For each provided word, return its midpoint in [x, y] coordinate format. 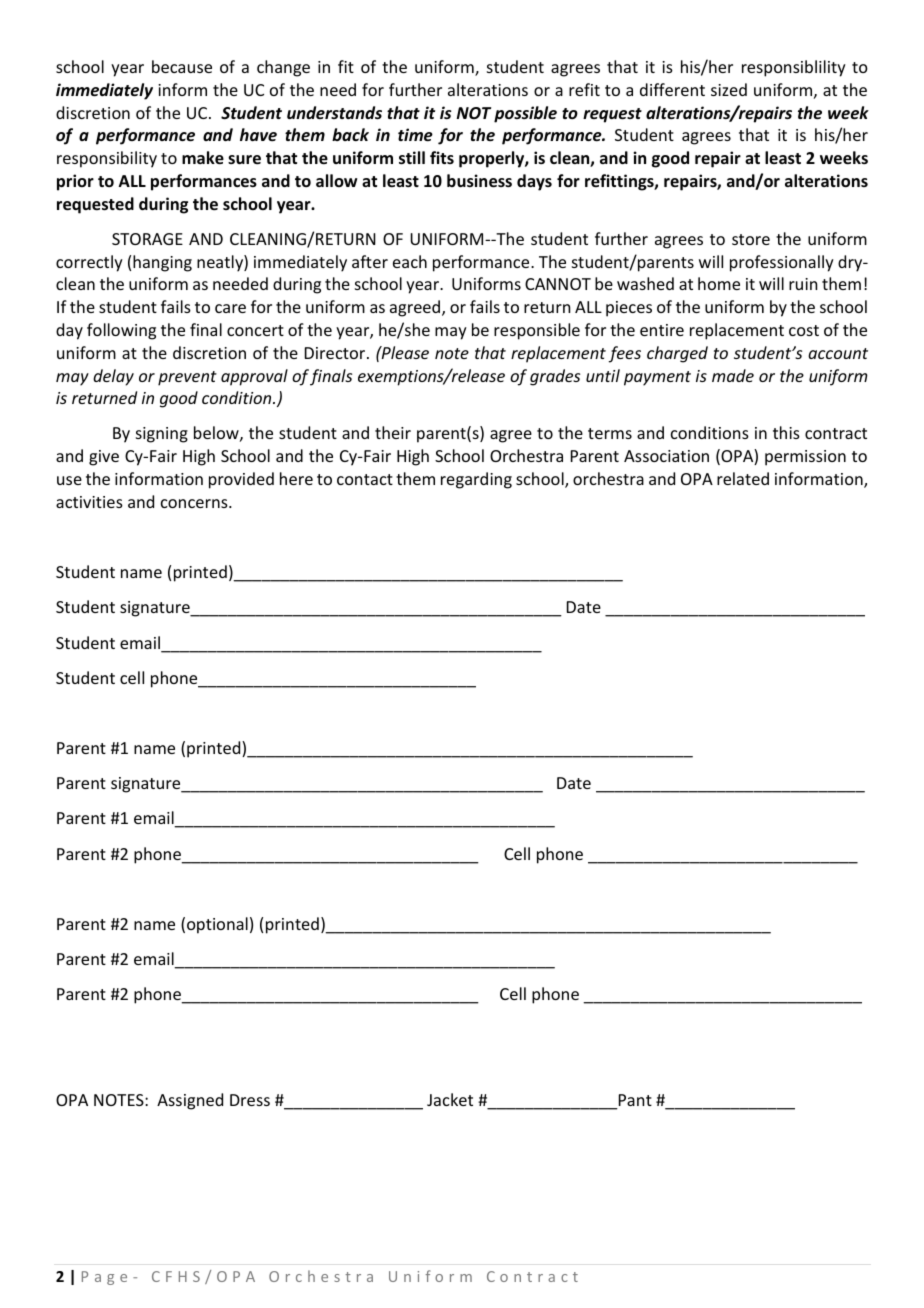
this [786, 432]
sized [729, 89]
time [415, 135]
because [182, 66]
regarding [476, 480]
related [743, 478]
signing [162, 435]
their [393, 432]
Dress [250, 1100]
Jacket [450, 1099]
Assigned [190, 1101]
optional [217, 925]
